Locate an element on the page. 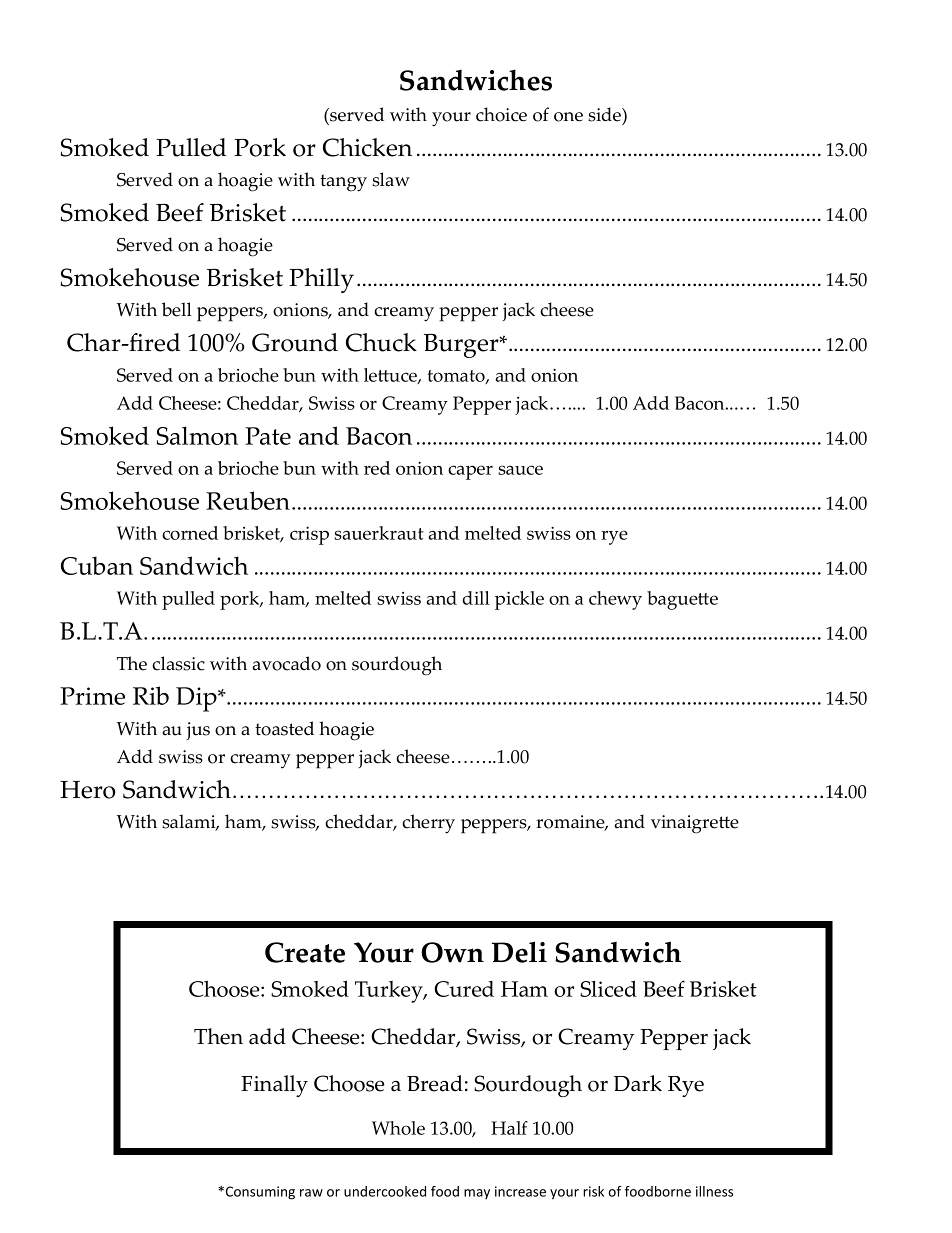 Image resolution: width=952 pixels, height=1233 pixels. Finally is located at coordinates (274, 1086).
